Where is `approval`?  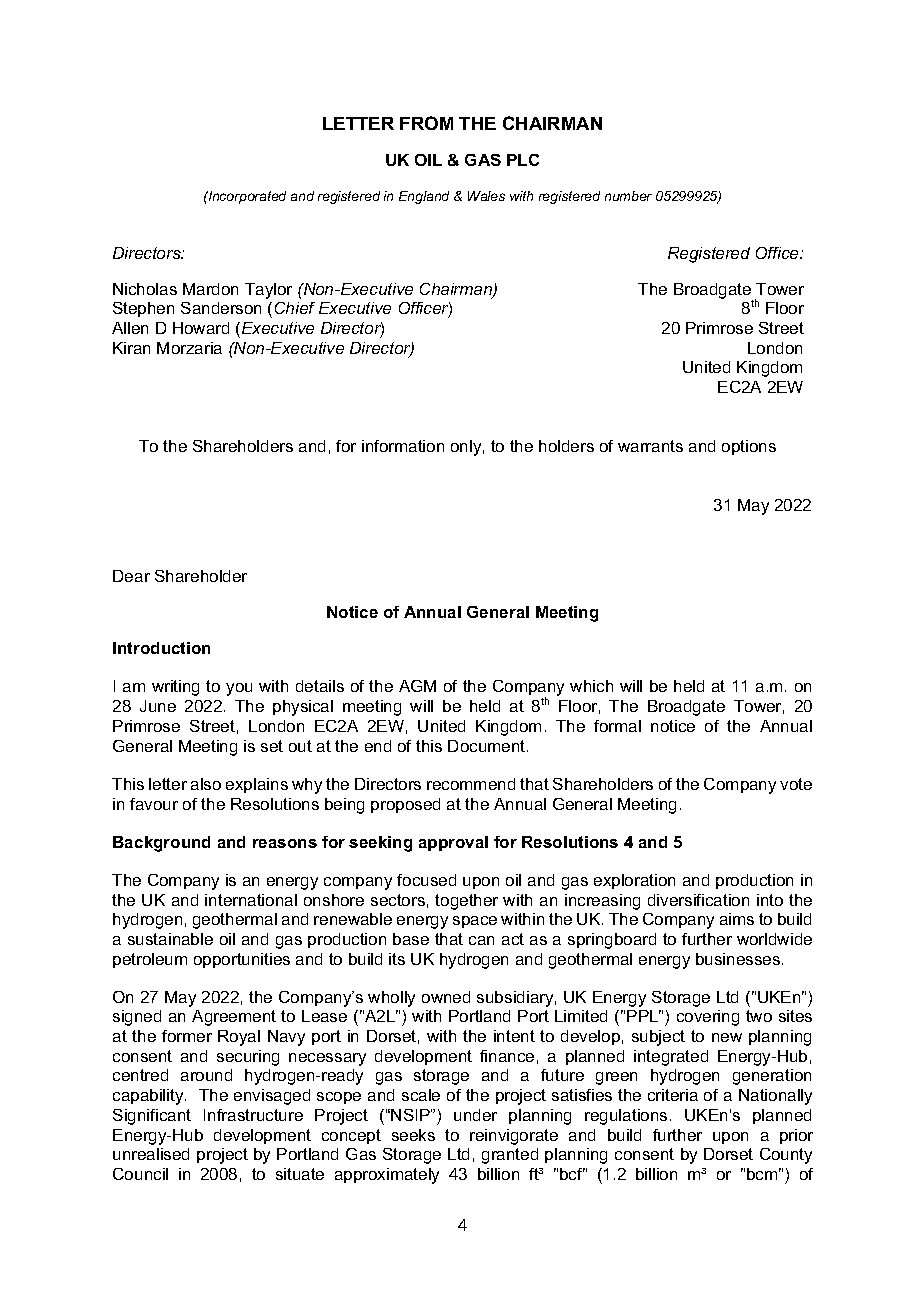 approval is located at coordinates (453, 843).
